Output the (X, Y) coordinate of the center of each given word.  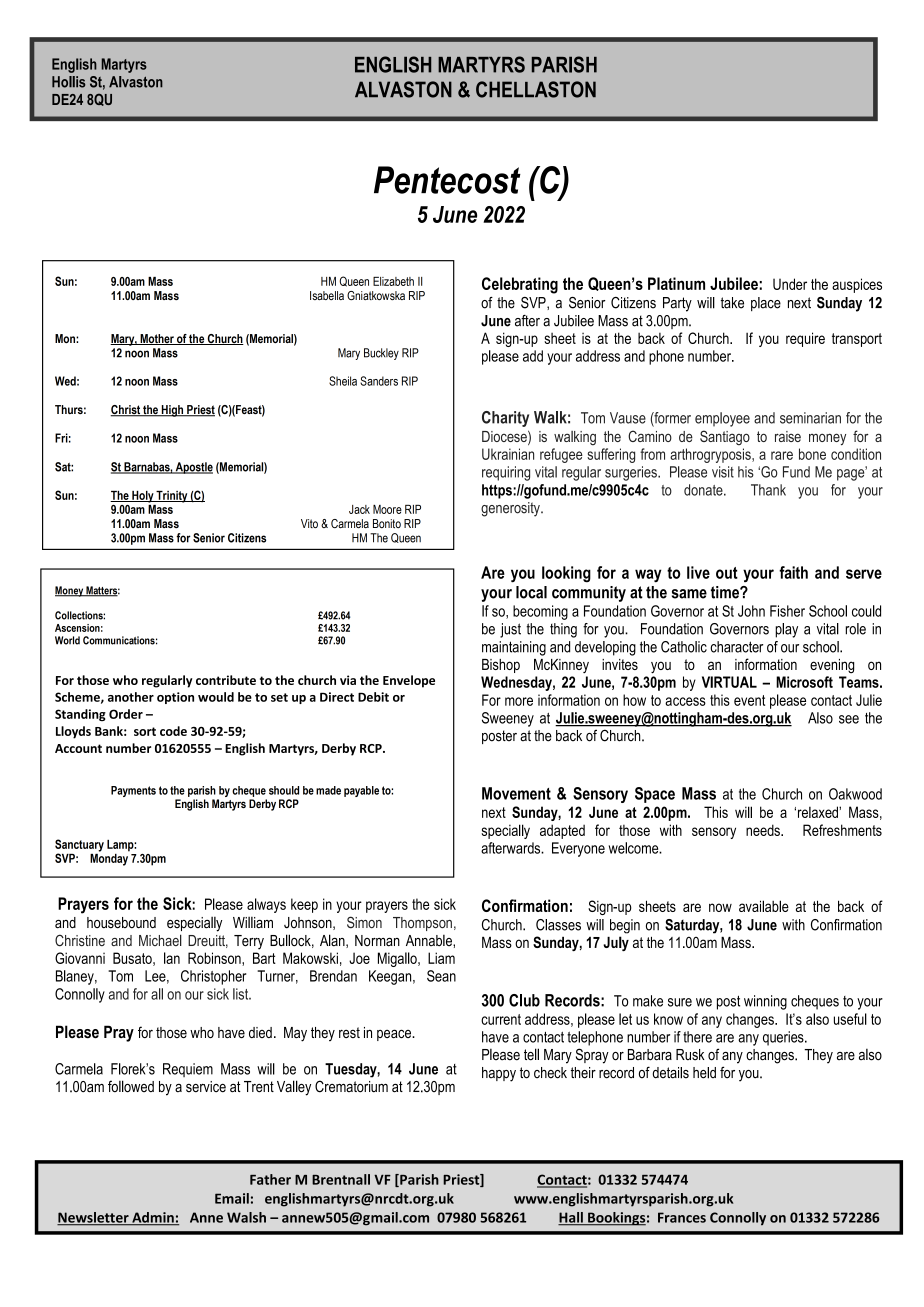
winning (765, 1002)
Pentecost (447, 180)
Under (790, 284)
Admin (153, 1218)
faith (793, 572)
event (749, 700)
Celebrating (520, 285)
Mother (157, 339)
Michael (160, 940)
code (173, 731)
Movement (516, 793)
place (766, 304)
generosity (511, 509)
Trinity (172, 497)
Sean (441, 976)
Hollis (69, 82)
